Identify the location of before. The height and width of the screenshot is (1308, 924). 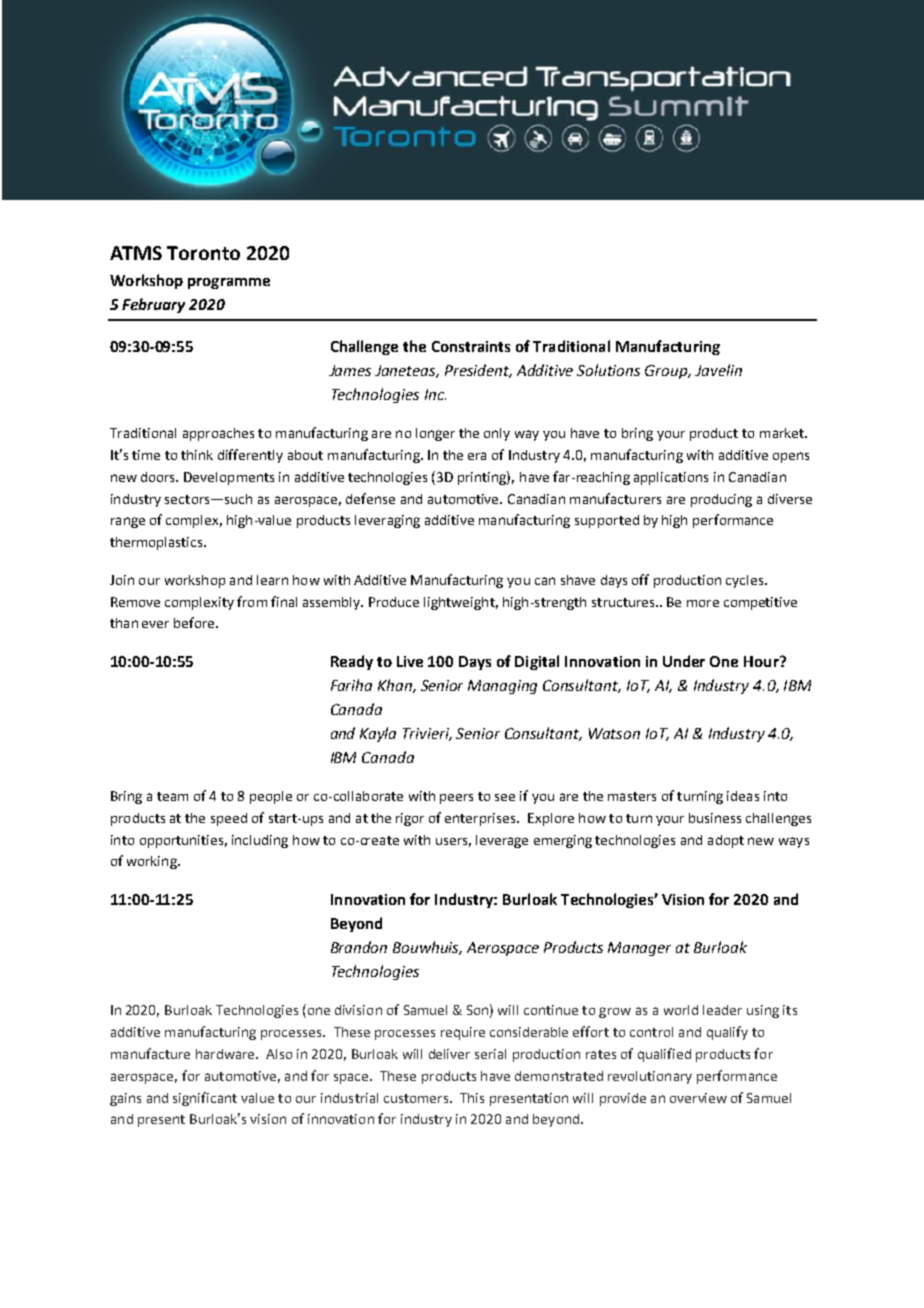
(195, 622).
